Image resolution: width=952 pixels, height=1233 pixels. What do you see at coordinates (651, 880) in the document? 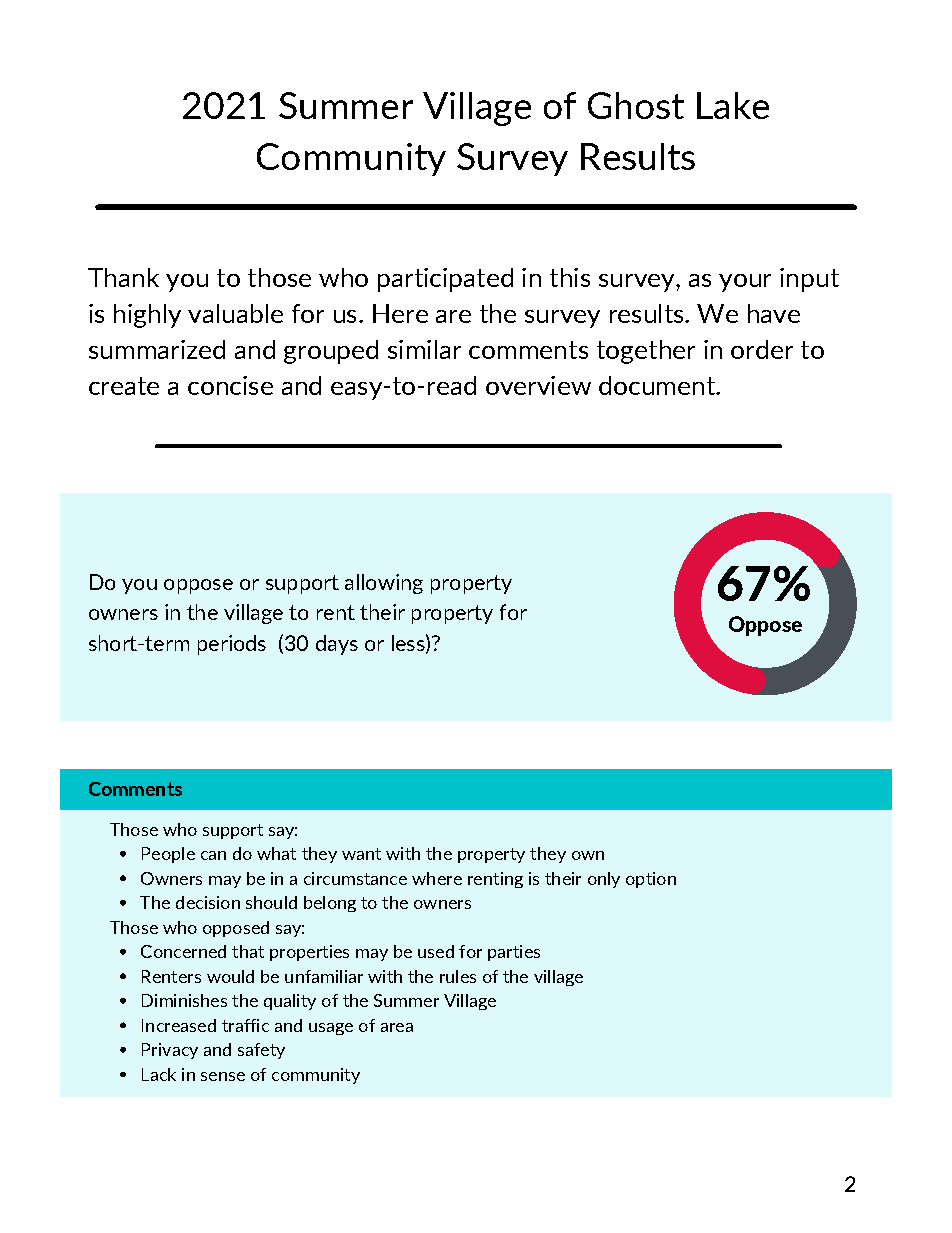
I see `option` at bounding box center [651, 880].
